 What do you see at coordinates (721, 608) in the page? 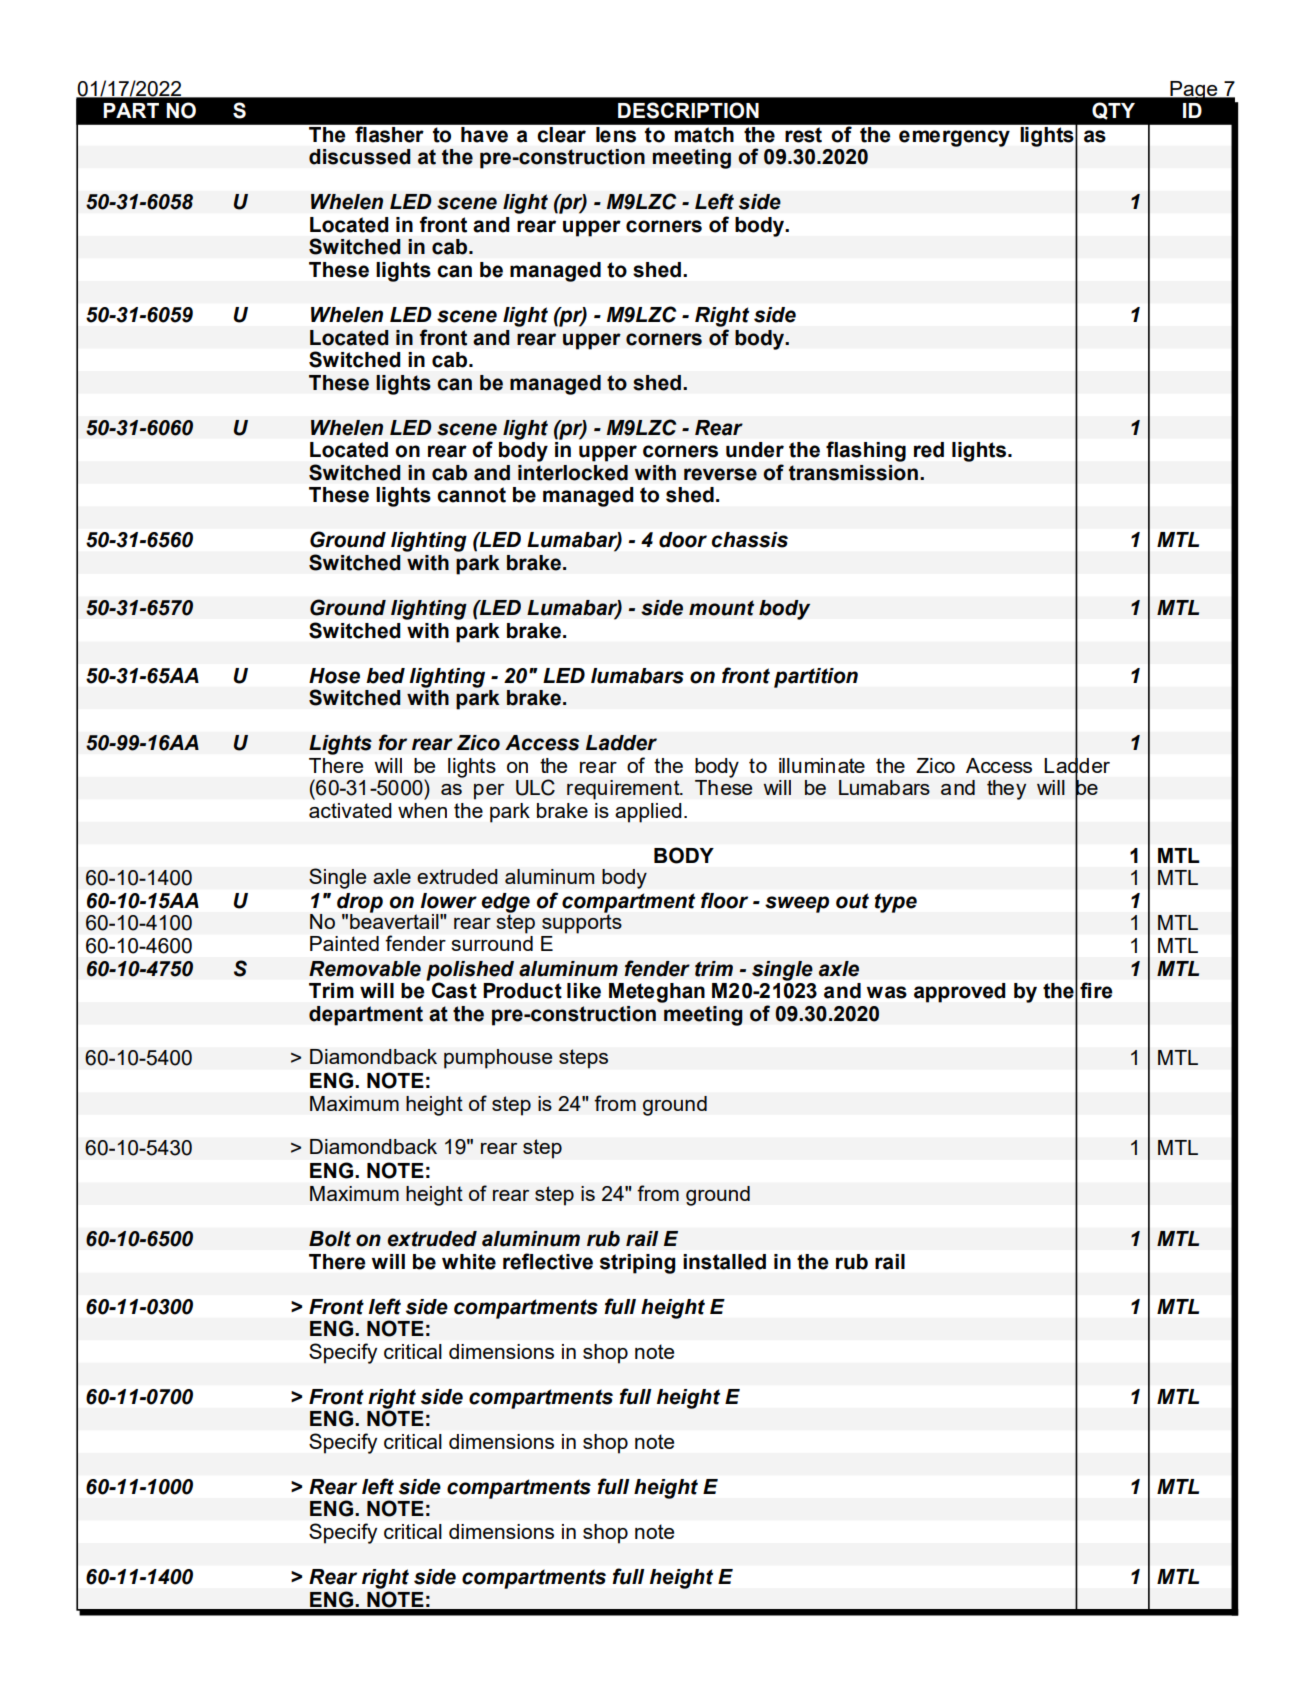
I see `mount` at bounding box center [721, 608].
